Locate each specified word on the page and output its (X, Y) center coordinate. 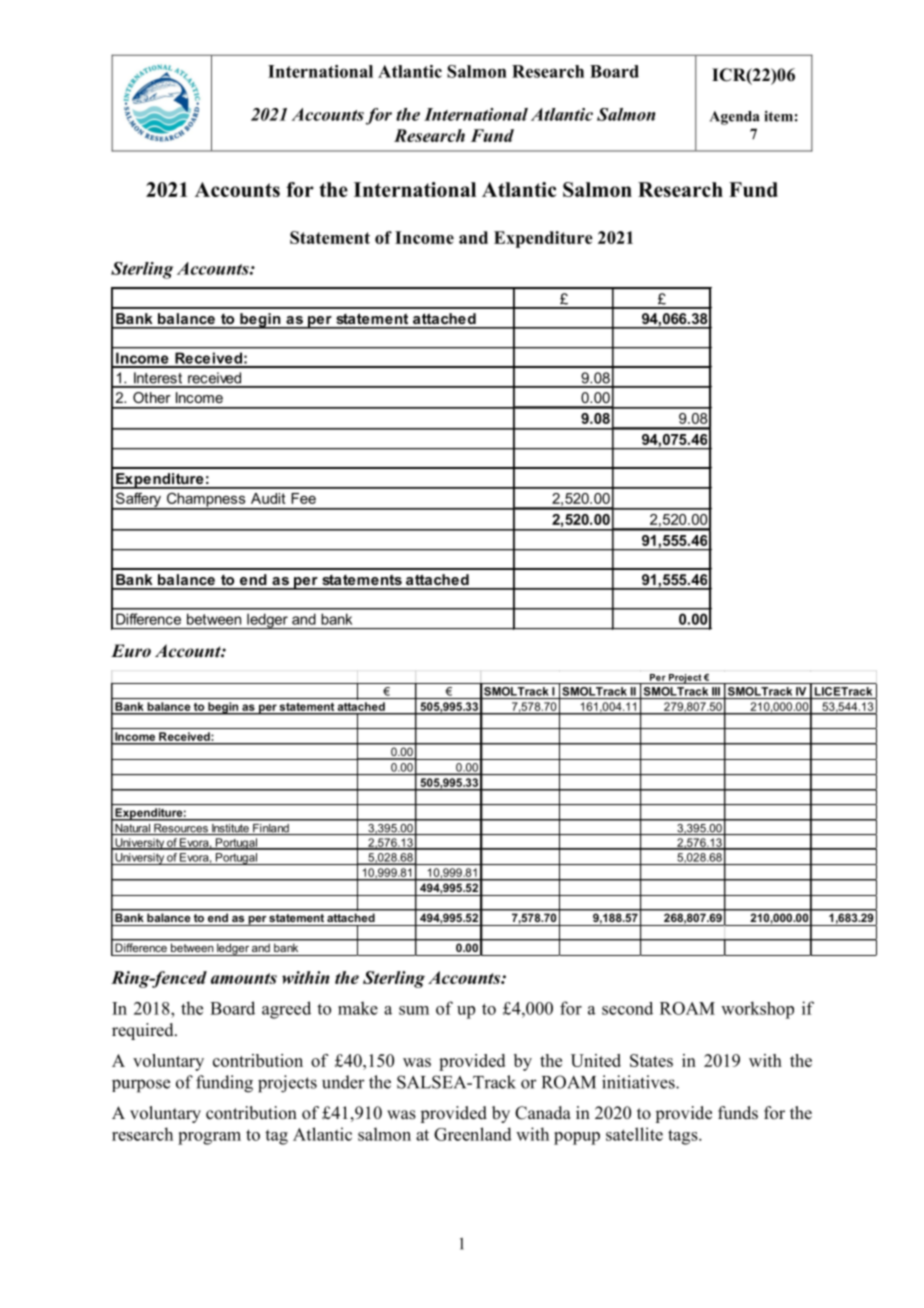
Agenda (735, 118)
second (627, 1008)
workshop (757, 1010)
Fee (303, 498)
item (778, 116)
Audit (268, 498)
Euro (131, 650)
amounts (244, 978)
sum (414, 1010)
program (209, 1138)
